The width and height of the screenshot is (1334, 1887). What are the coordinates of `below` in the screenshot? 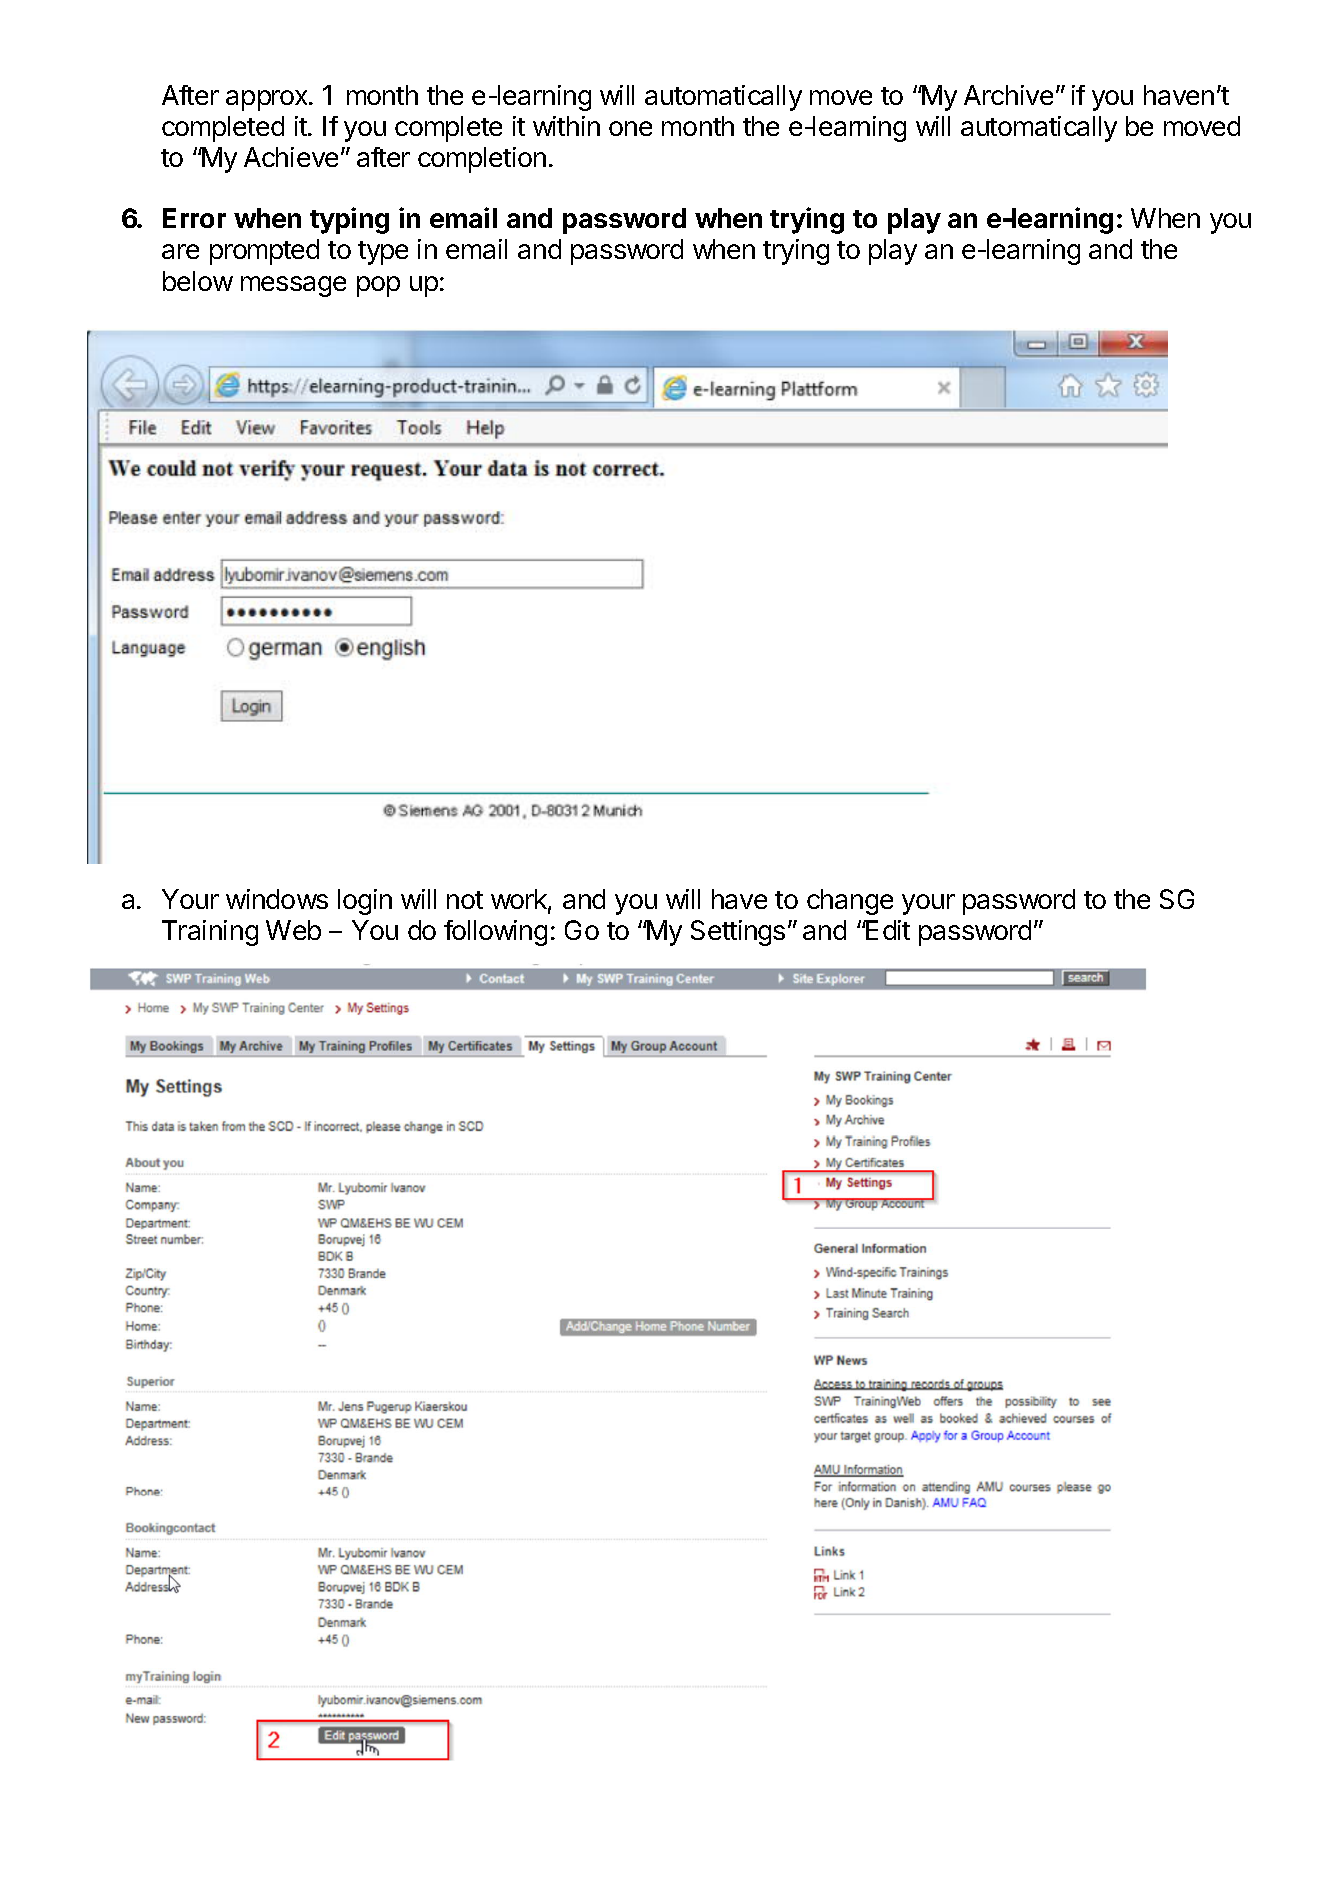 It's located at (198, 281).
